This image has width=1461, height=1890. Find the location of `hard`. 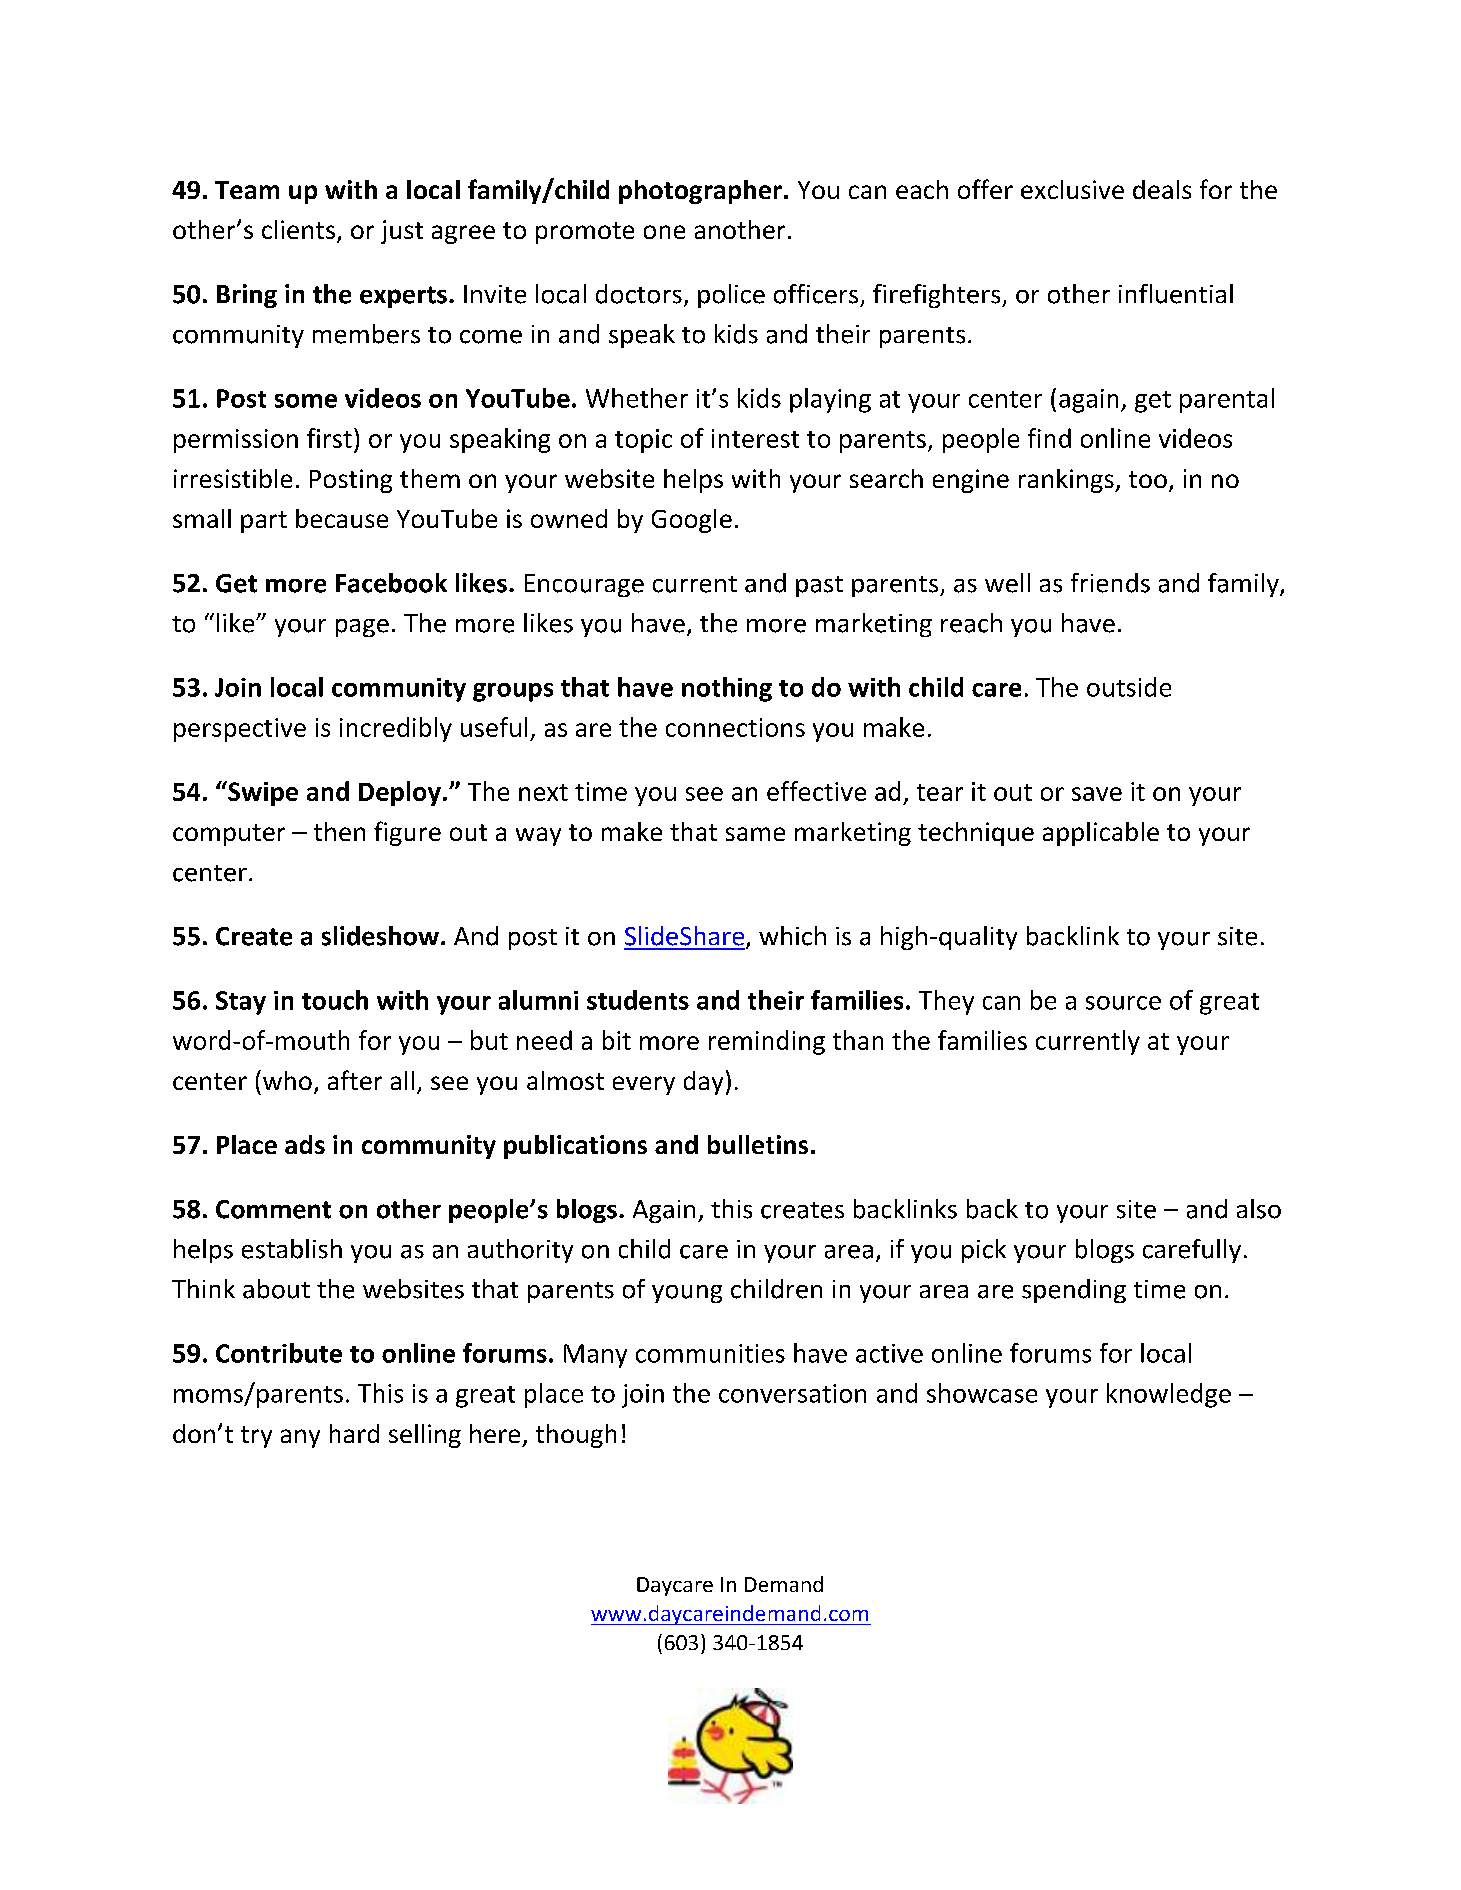

hard is located at coordinates (354, 1433).
